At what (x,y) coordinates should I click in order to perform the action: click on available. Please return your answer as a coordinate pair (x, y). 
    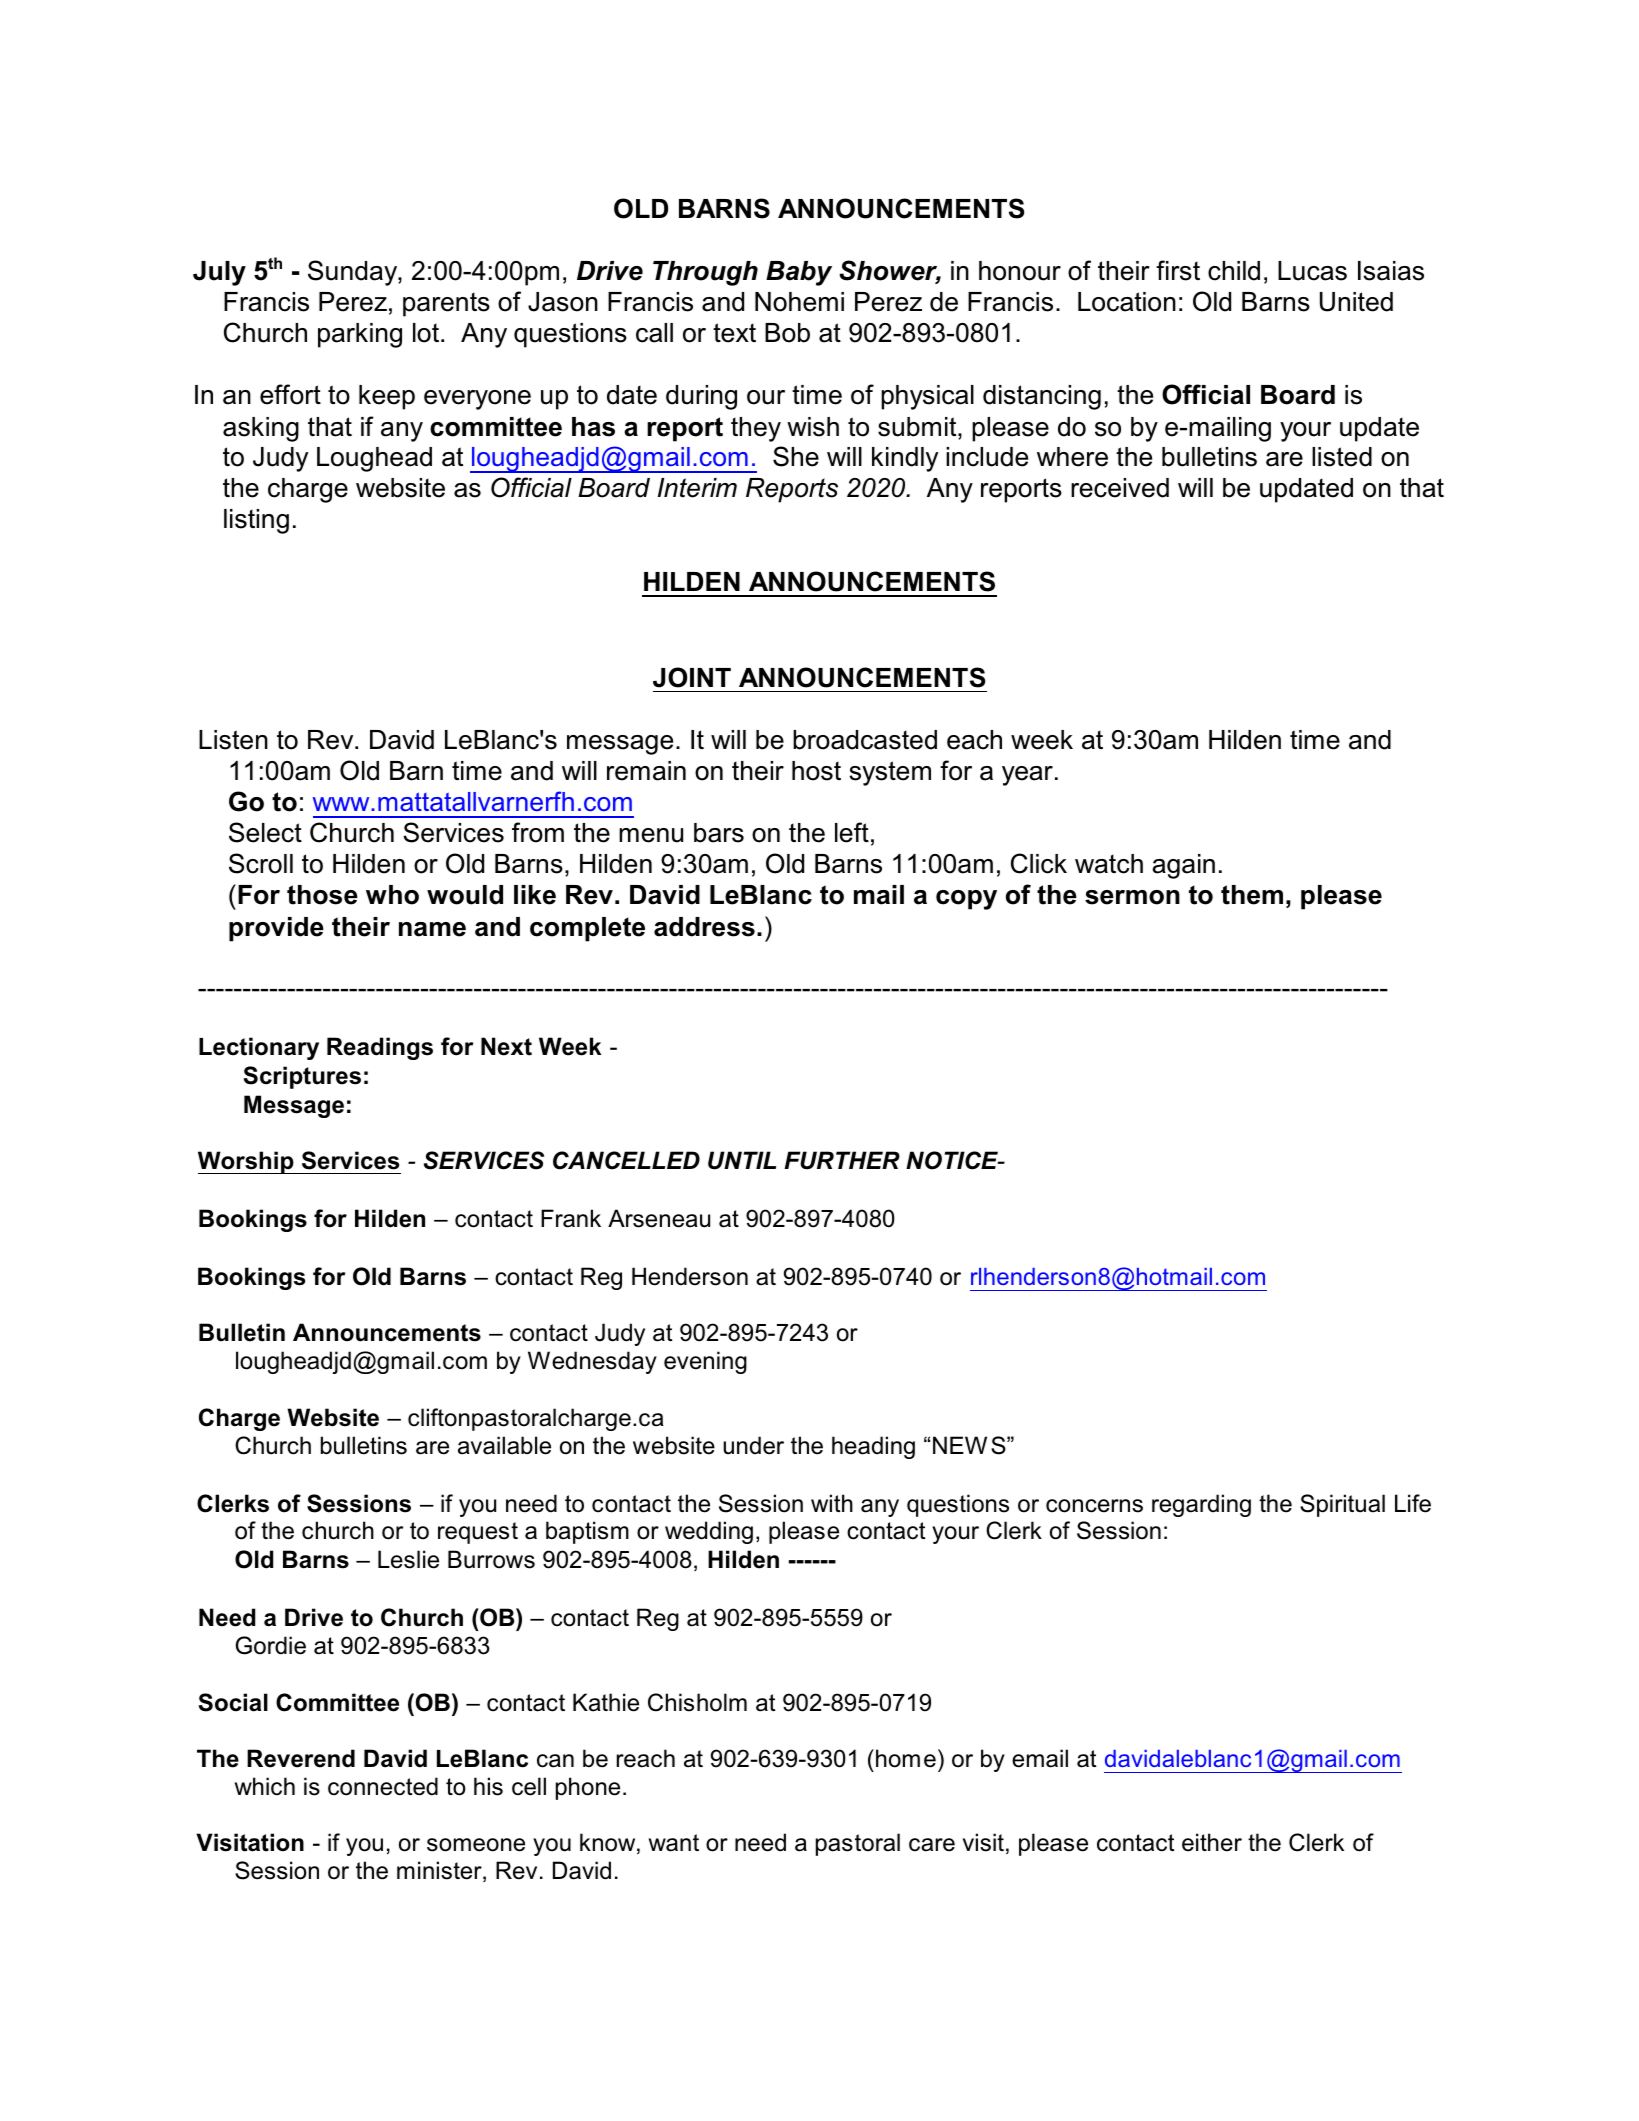
    Looking at the image, I should click on (504, 1445).
